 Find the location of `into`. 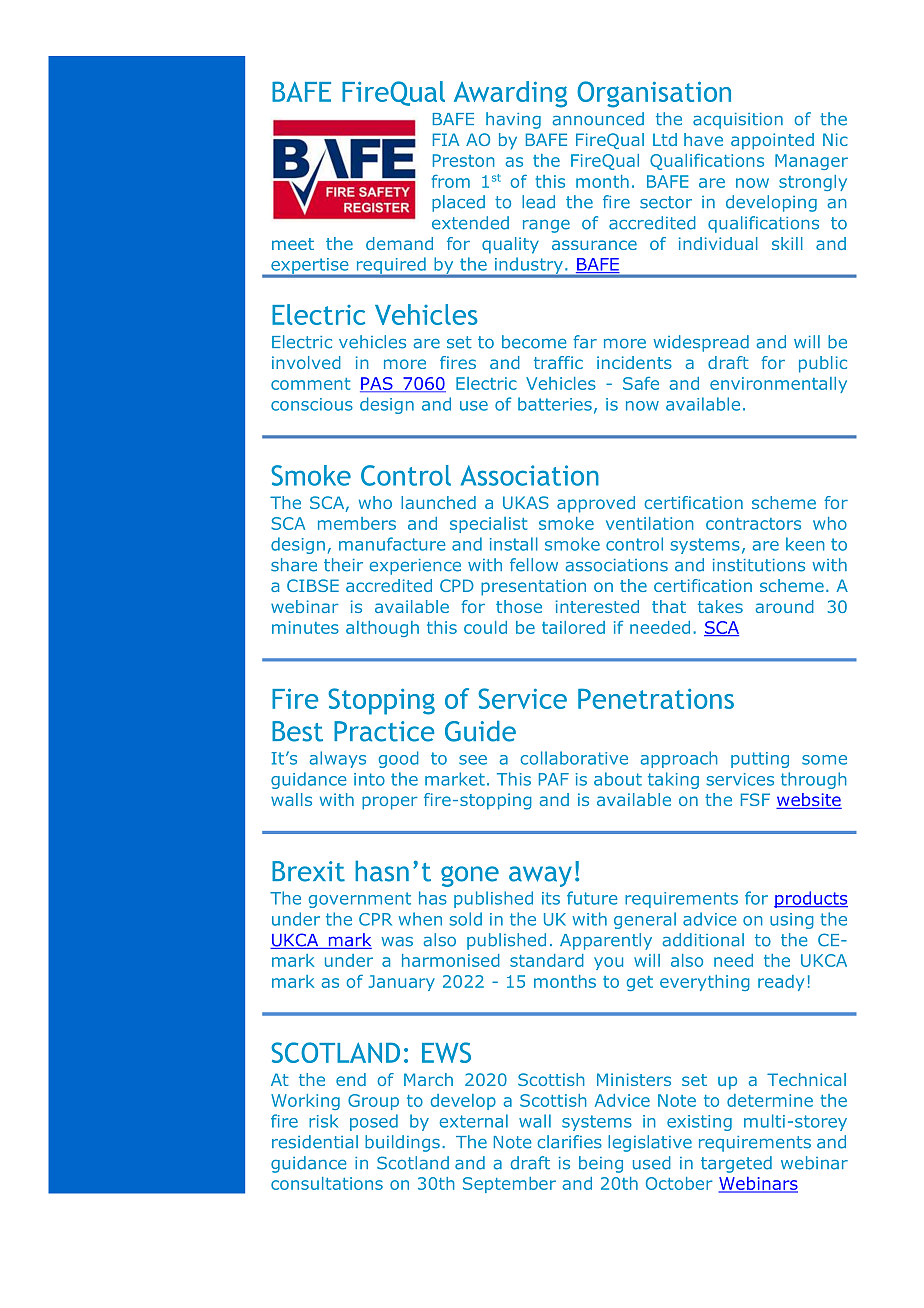

into is located at coordinates (369, 779).
